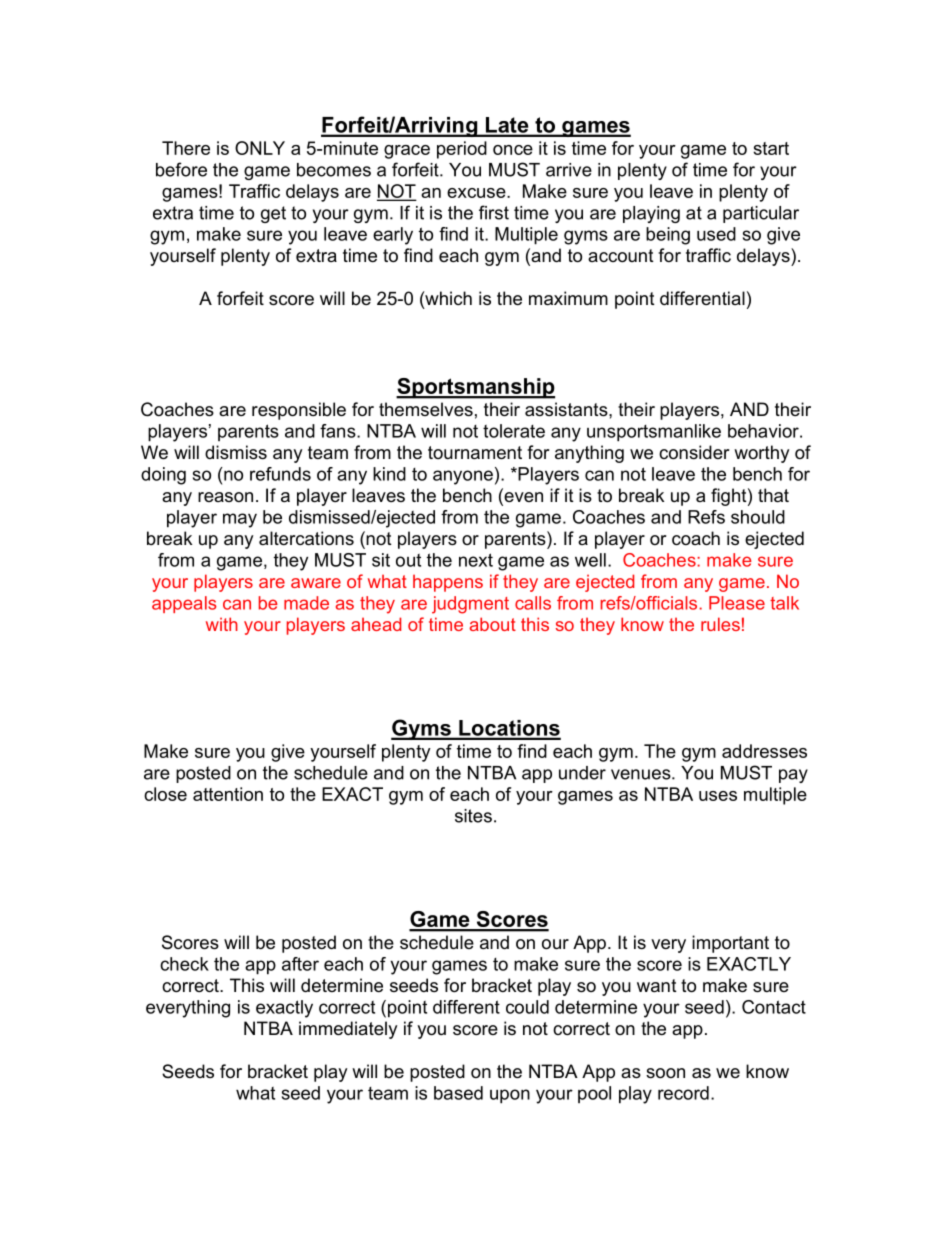 This screenshot has height=1233, width=952. What do you see at coordinates (475, 388) in the screenshot?
I see `Sportsmanship` at bounding box center [475, 388].
